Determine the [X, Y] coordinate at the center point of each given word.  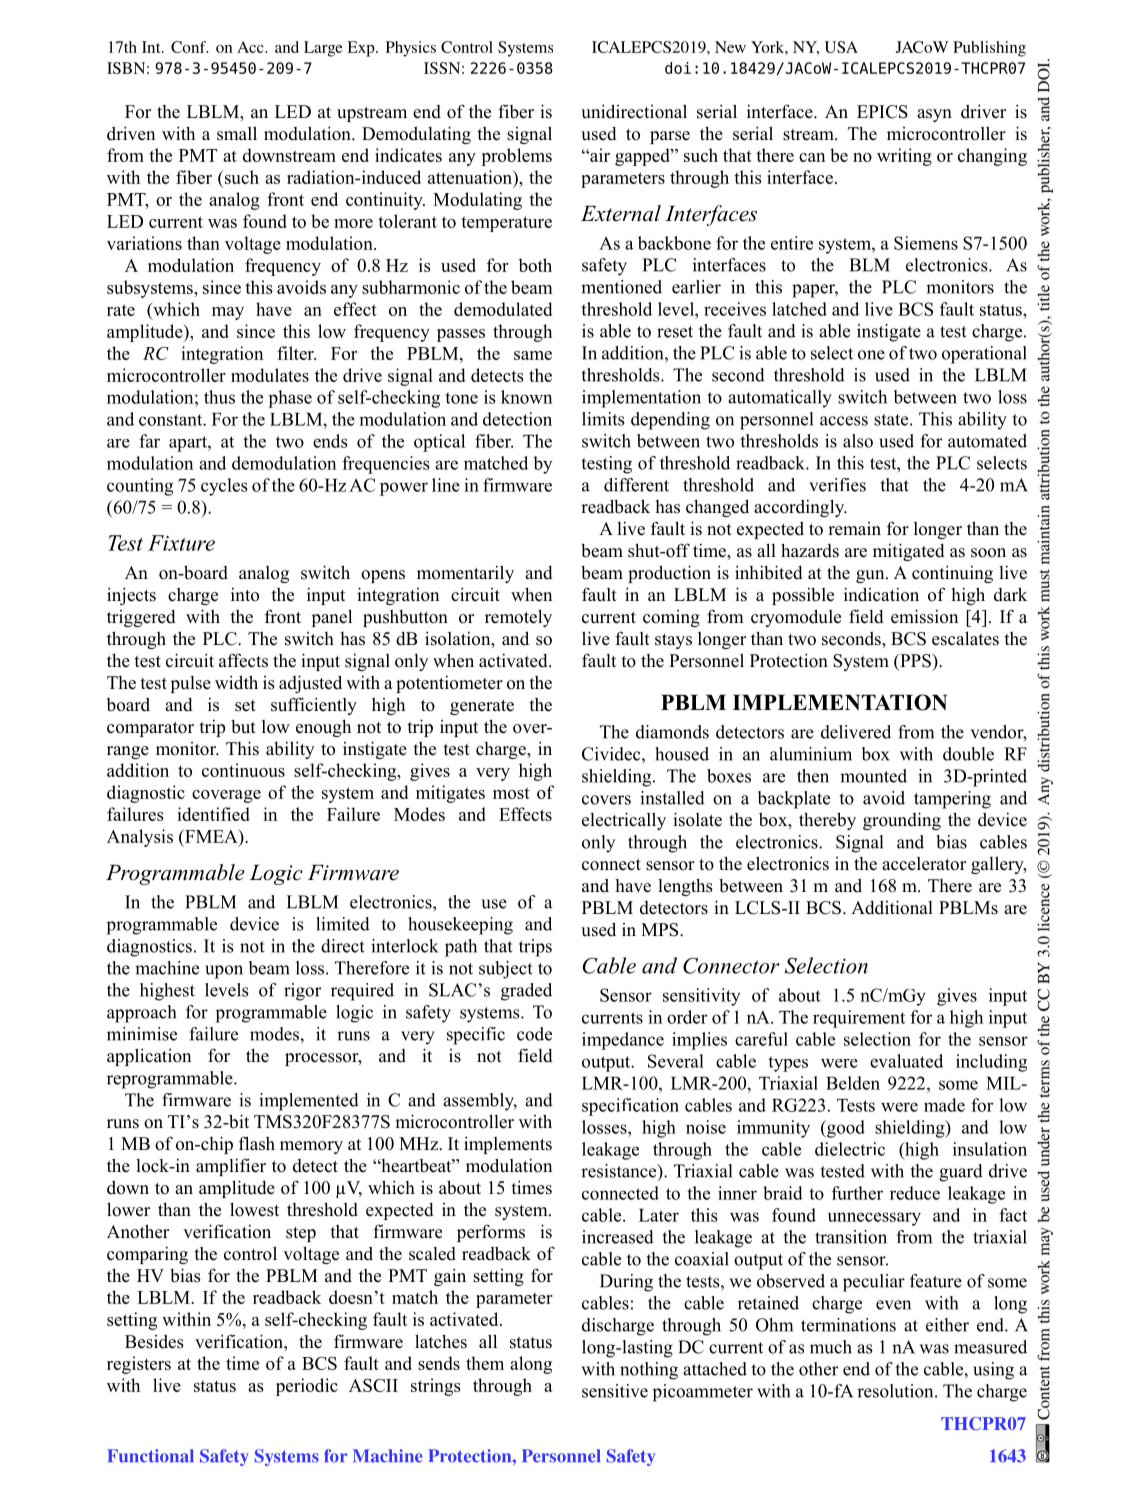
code [534, 1034]
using [993, 1371]
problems [516, 157]
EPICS [882, 112]
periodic [307, 1387]
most [511, 793]
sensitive [615, 1391]
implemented [309, 1102]
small [237, 133]
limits [603, 419]
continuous [243, 770]
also [858, 441]
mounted [873, 776]
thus [219, 397]
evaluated [906, 1061]
